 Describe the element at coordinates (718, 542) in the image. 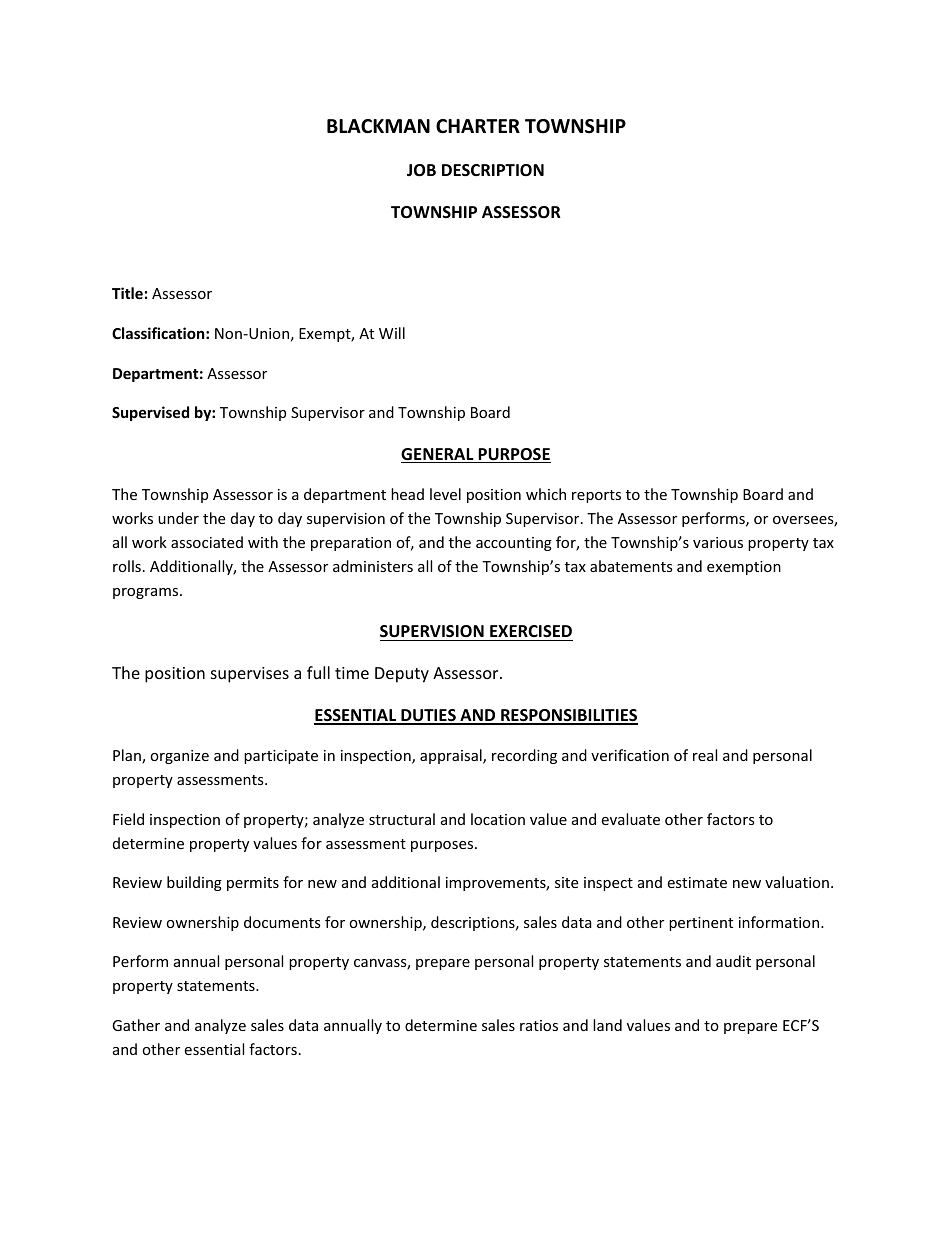

I see `various` at that location.
